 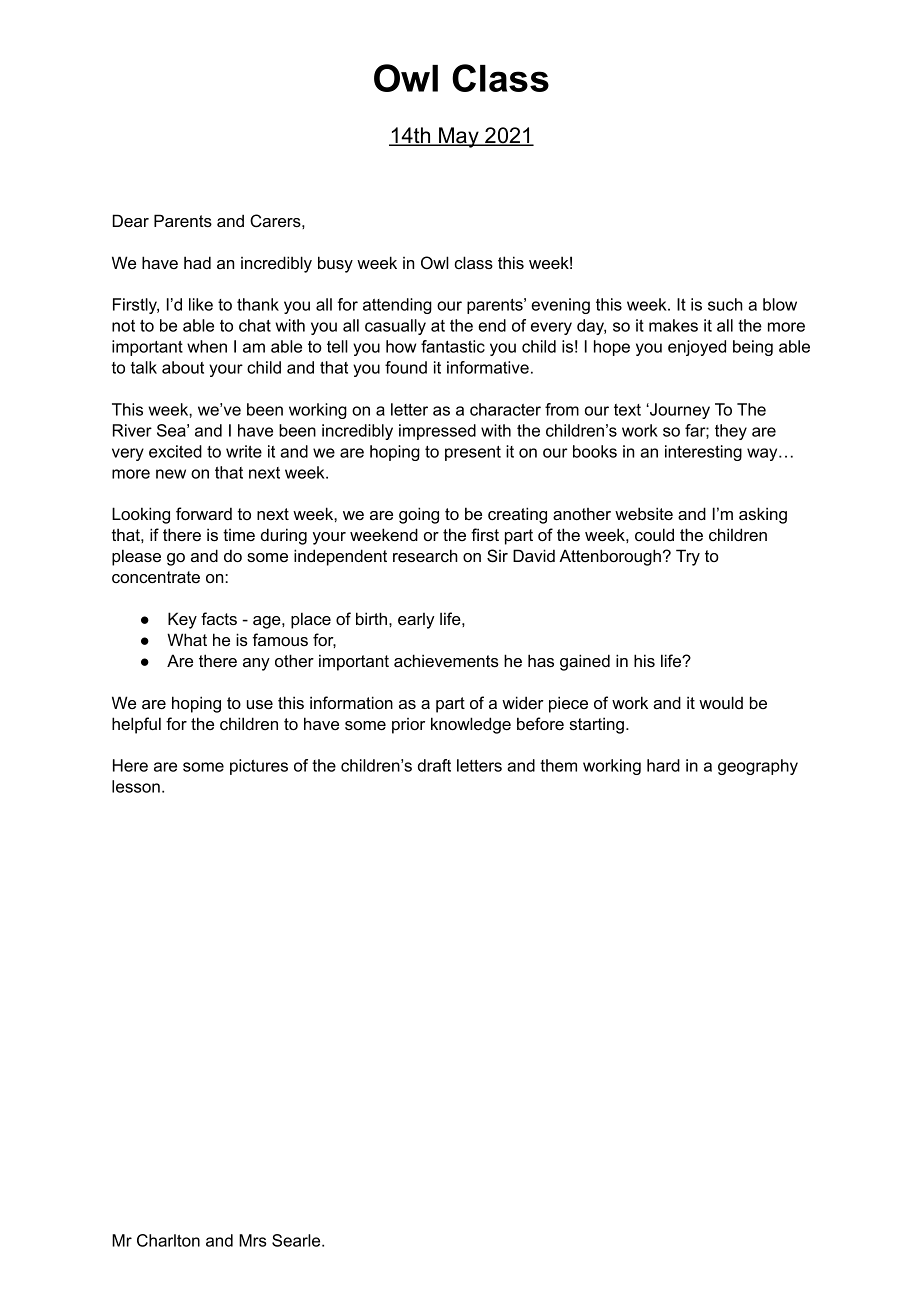 What do you see at coordinates (419, 515) in the document?
I see `going` at bounding box center [419, 515].
